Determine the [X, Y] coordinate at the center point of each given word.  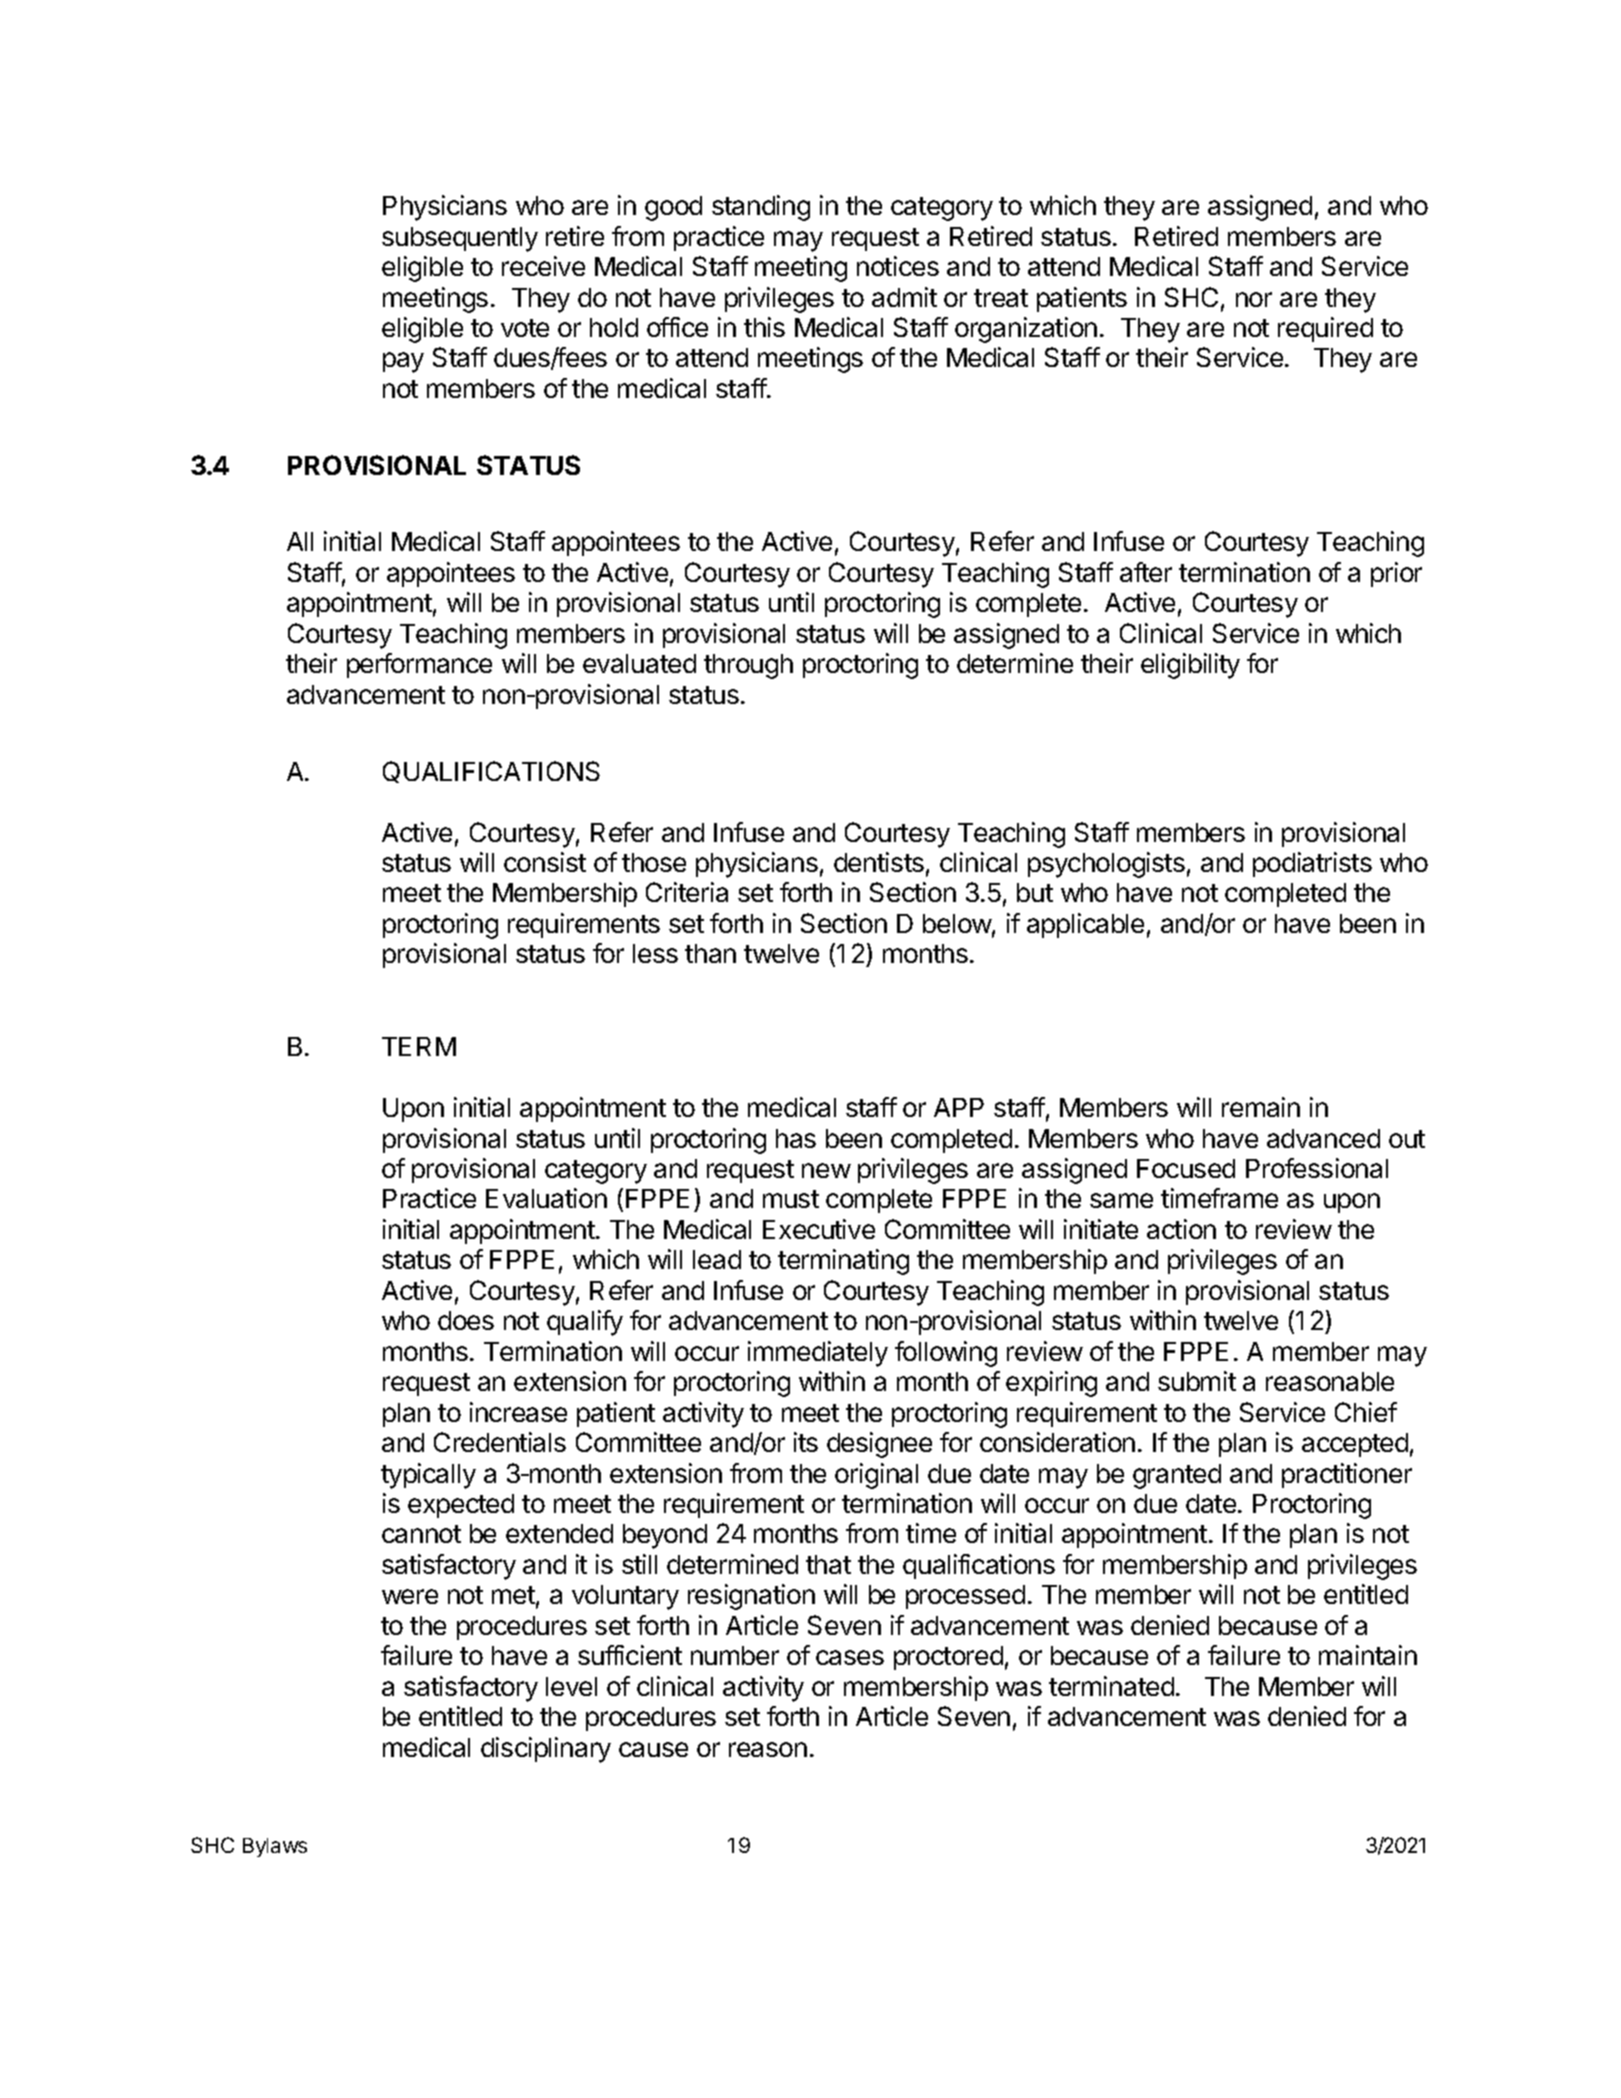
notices [898, 266]
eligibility [1190, 666]
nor [1254, 299]
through [748, 666]
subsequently [460, 239]
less [655, 953]
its [806, 1442]
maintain [1368, 1655]
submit [1197, 1381]
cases [850, 1657]
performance [419, 665]
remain [1261, 1107]
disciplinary [546, 1750]
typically [428, 1476]
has [796, 1138]
